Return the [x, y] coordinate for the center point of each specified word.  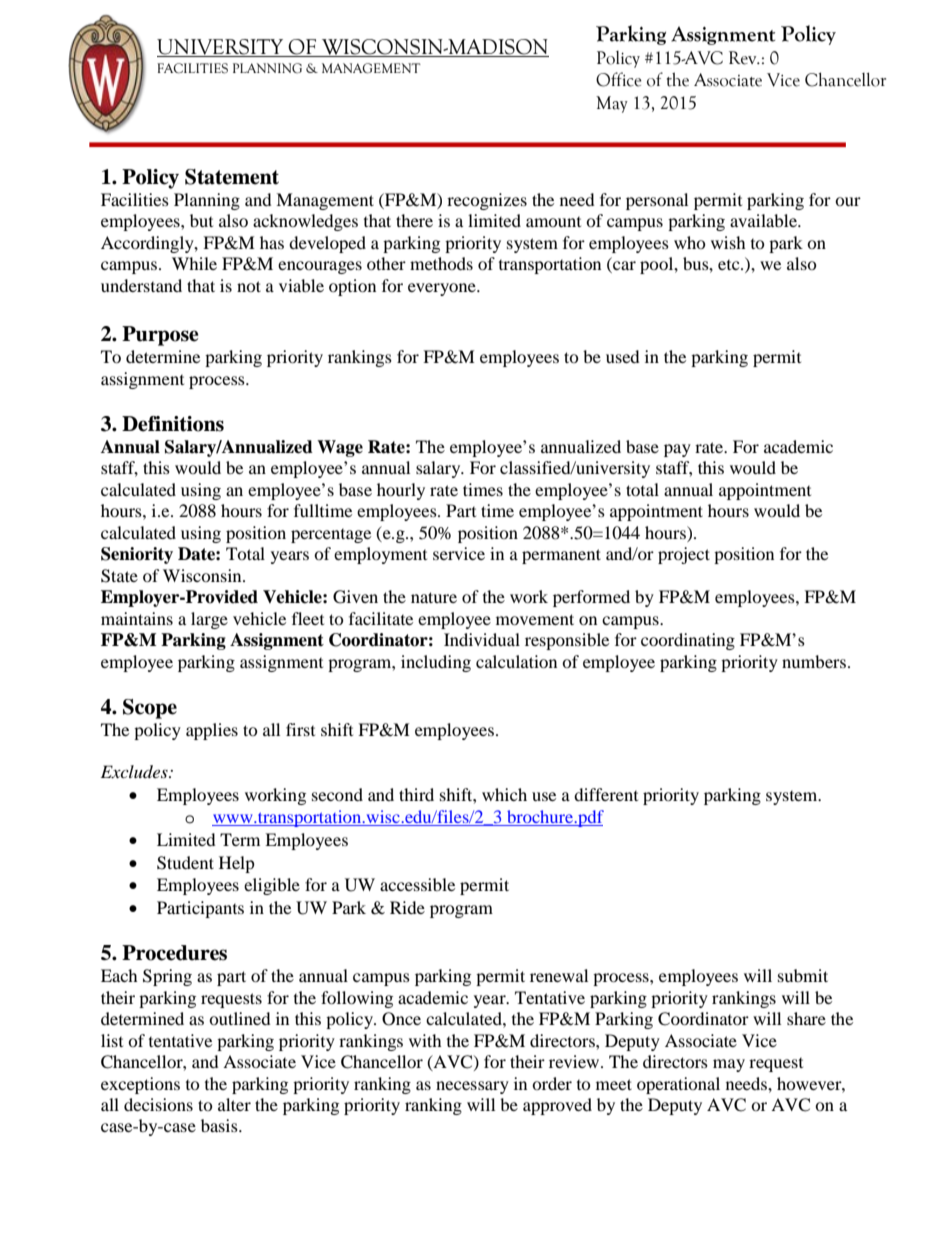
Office [619, 79]
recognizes [487, 201]
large [209, 620]
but [201, 220]
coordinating [688, 641]
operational [678, 1085]
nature [434, 597]
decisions [158, 1104]
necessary [472, 1087]
